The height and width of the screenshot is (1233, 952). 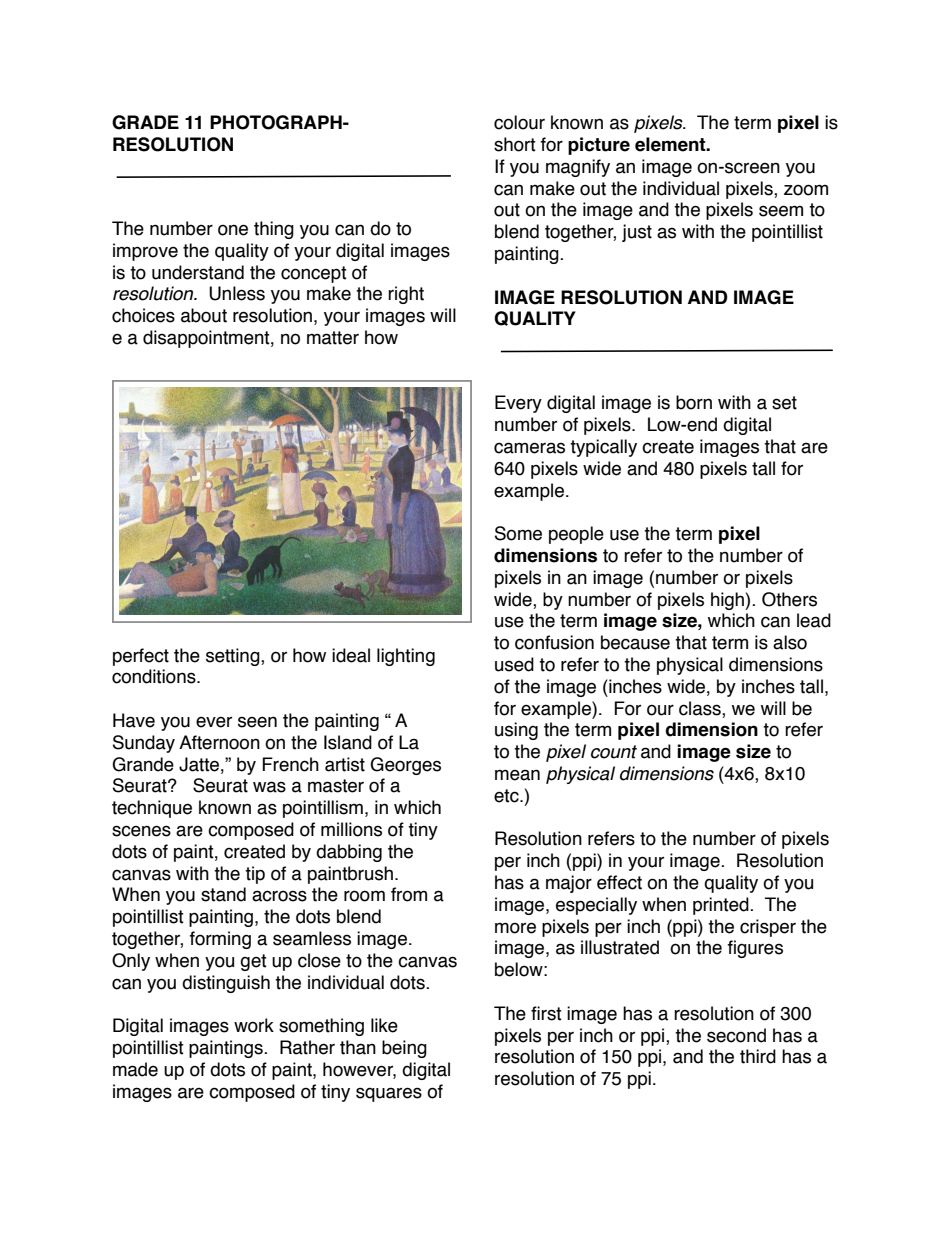 What do you see at coordinates (529, 448) in the screenshot?
I see `cameras` at bounding box center [529, 448].
